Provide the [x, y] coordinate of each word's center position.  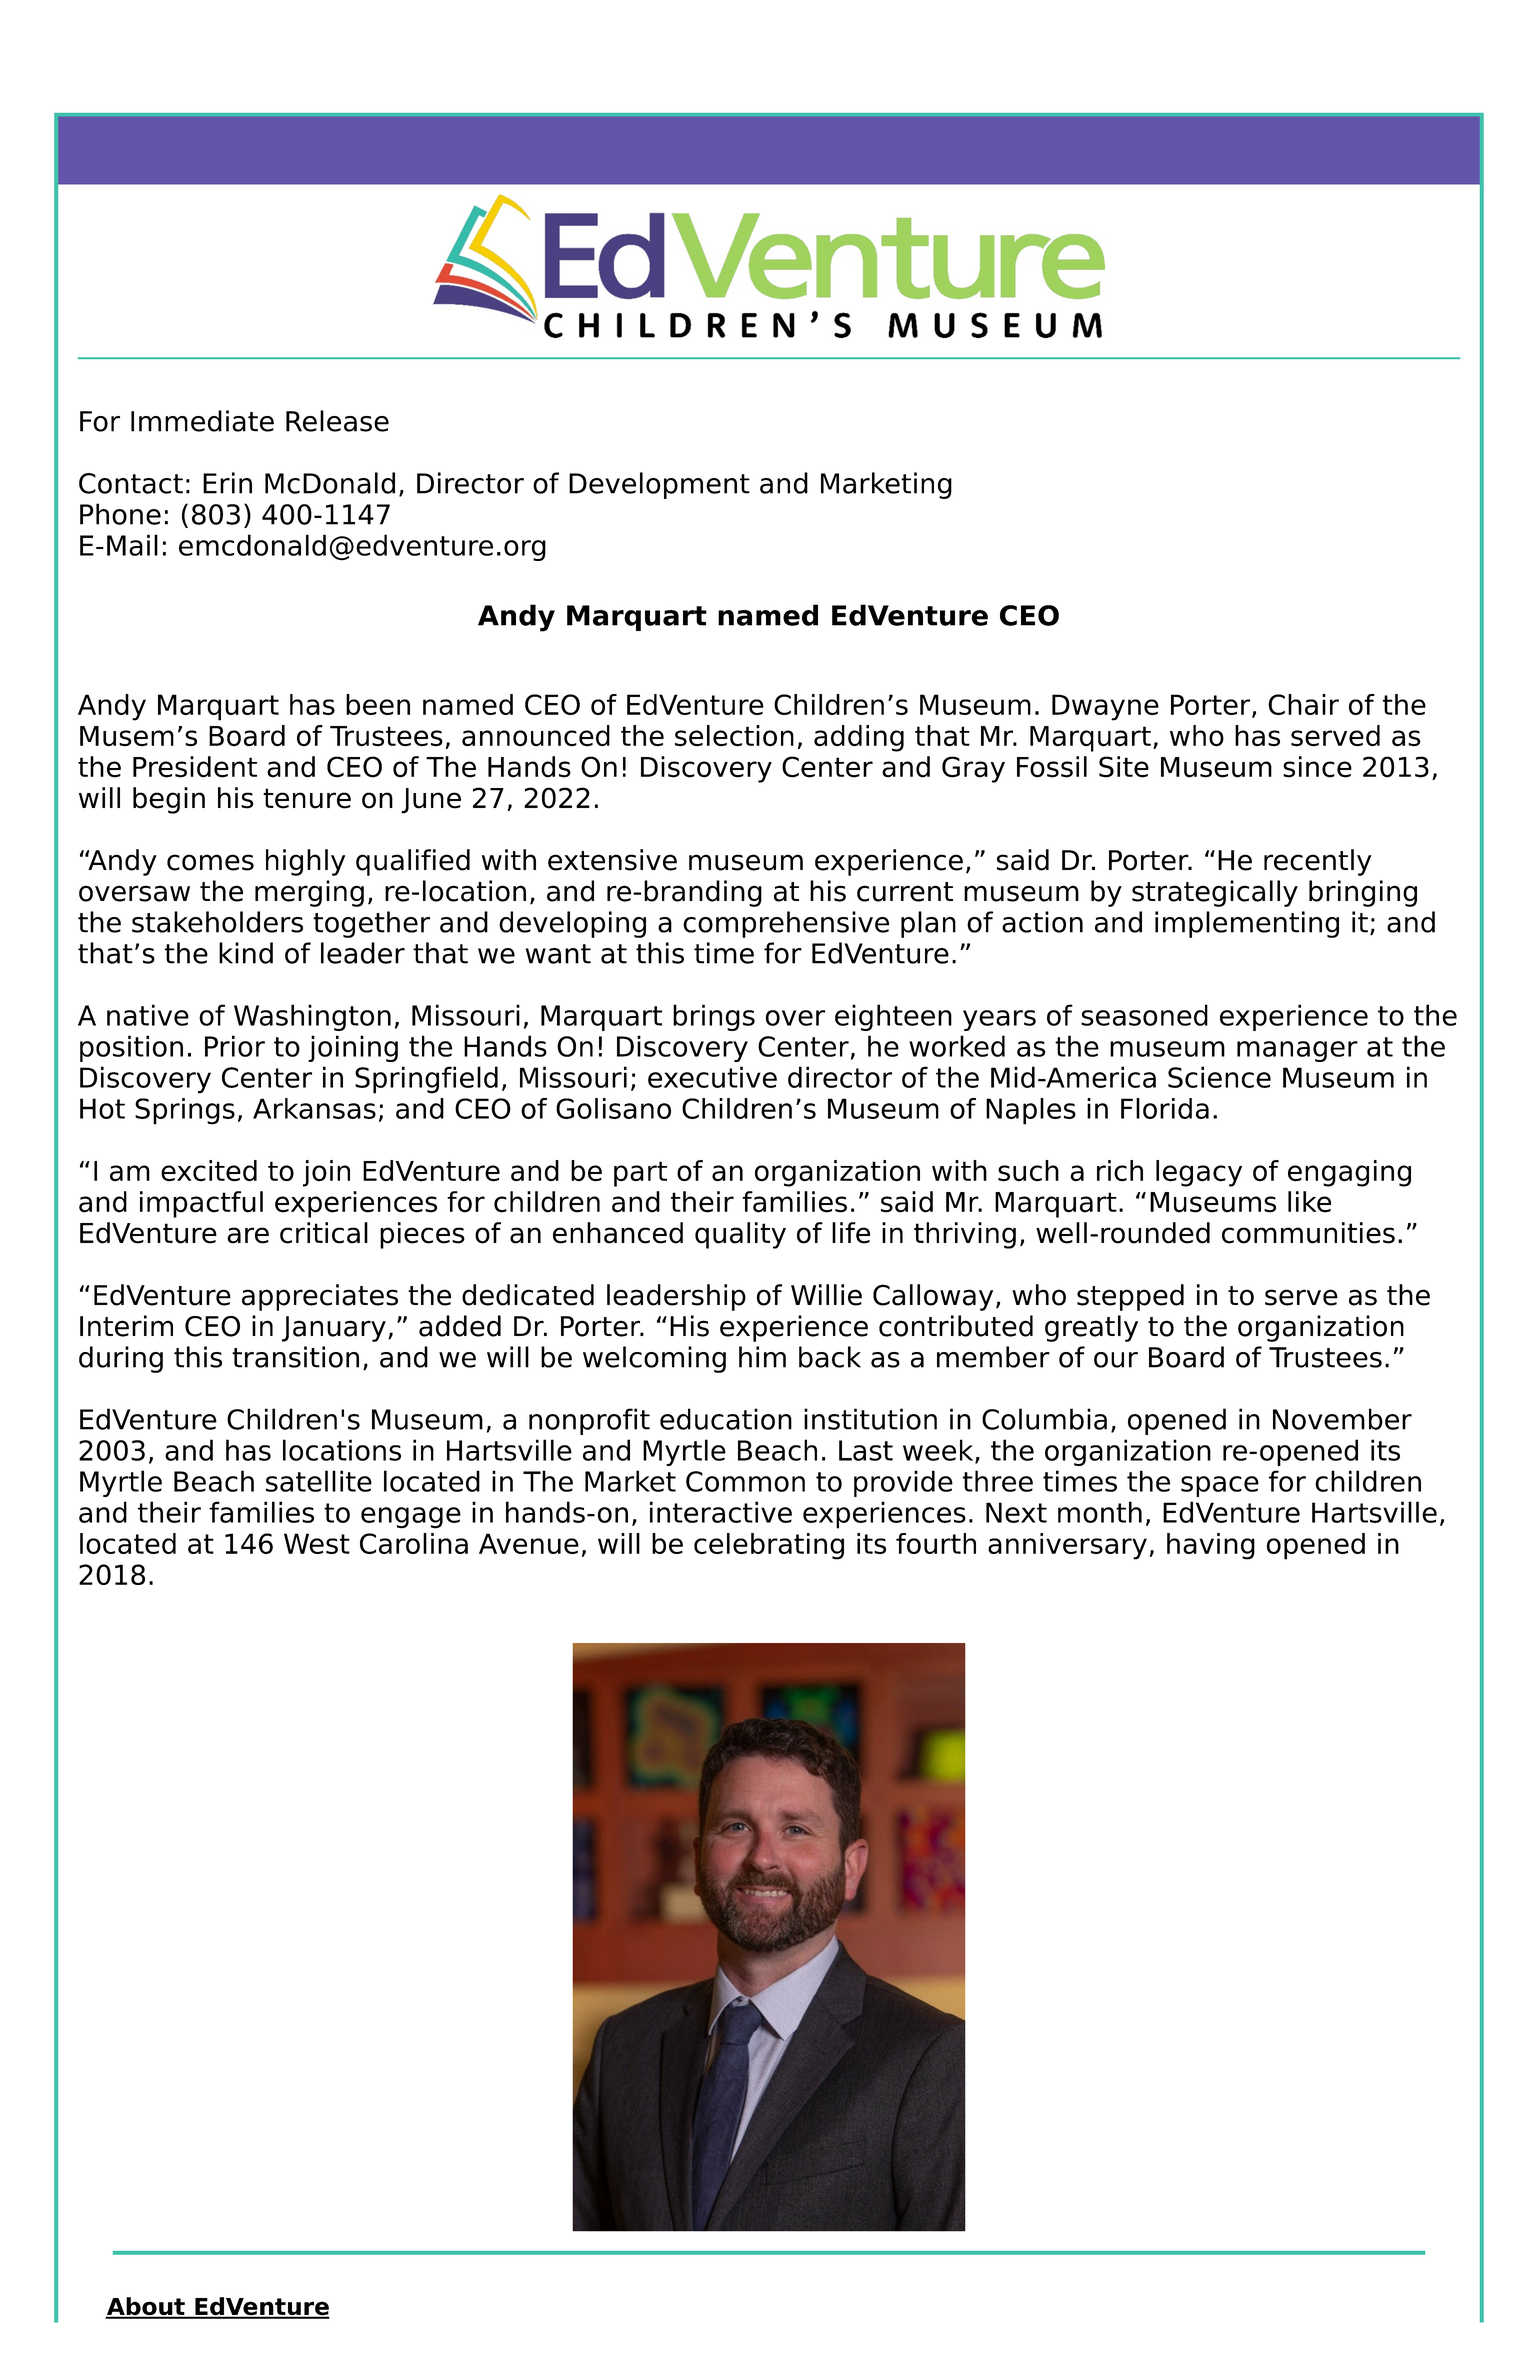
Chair [1303, 704]
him [762, 1357]
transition [295, 1357]
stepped [1130, 1297]
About [146, 2307]
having [1211, 1546]
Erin [227, 483]
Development [659, 485]
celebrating [769, 1546]
